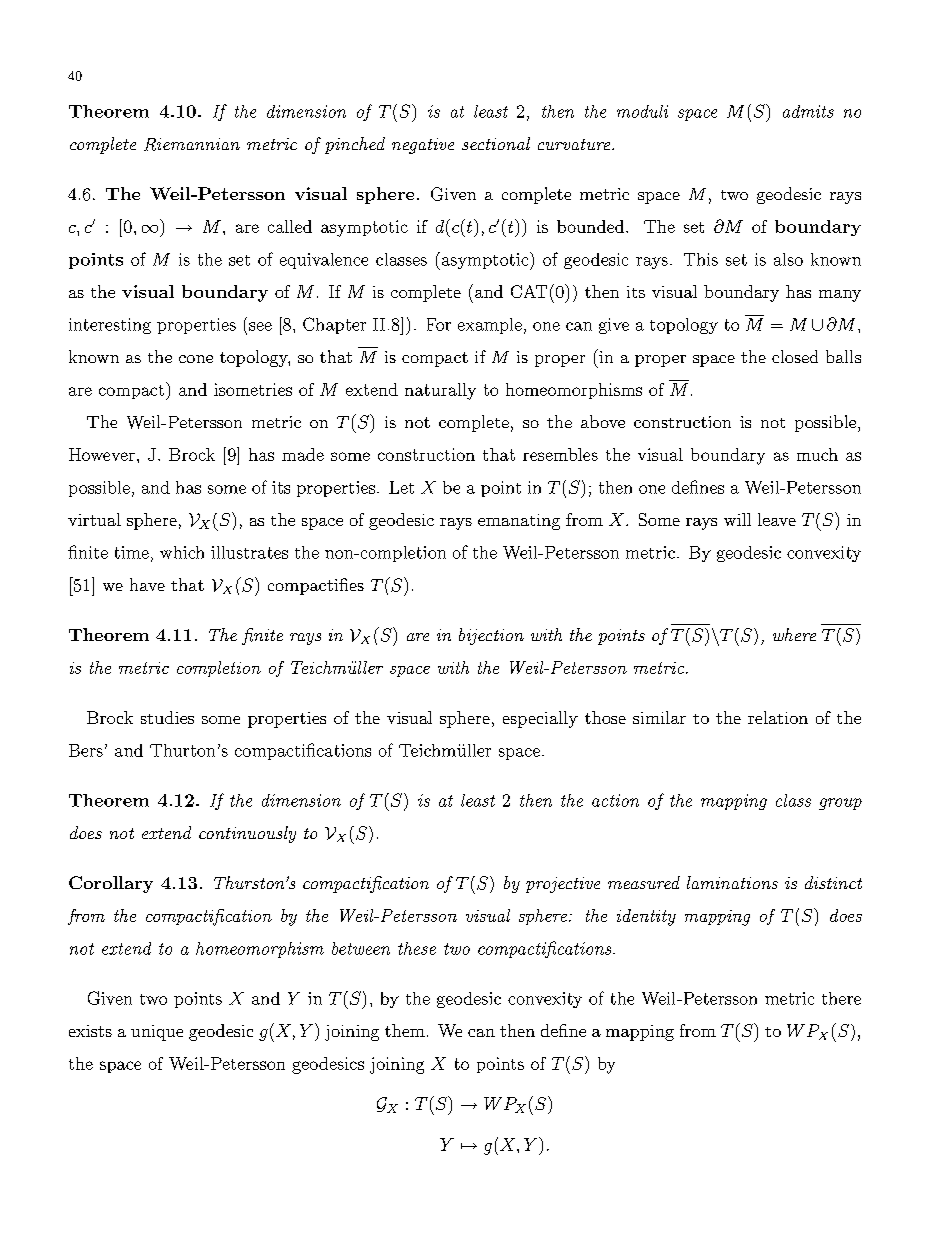 The image size is (952, 1233). I want to click on Riemannian, so click(192, 144).
